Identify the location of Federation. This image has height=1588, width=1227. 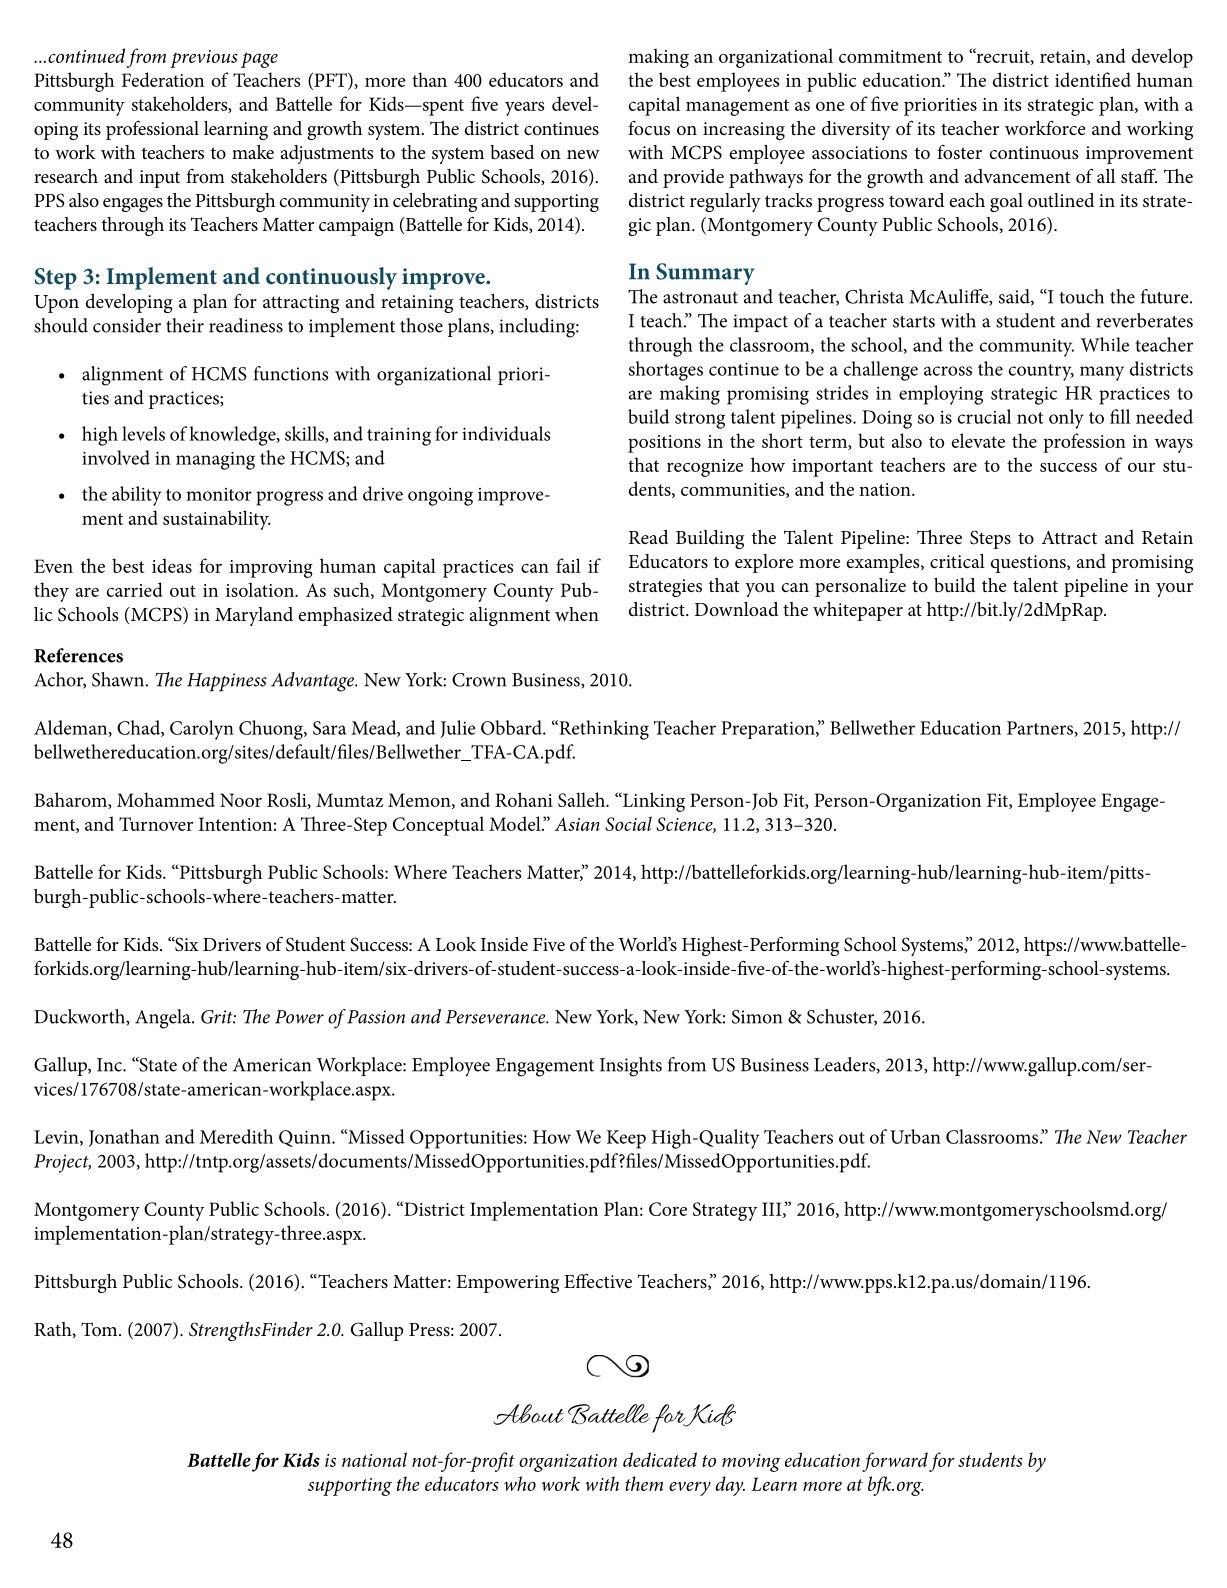
(163, 79).
